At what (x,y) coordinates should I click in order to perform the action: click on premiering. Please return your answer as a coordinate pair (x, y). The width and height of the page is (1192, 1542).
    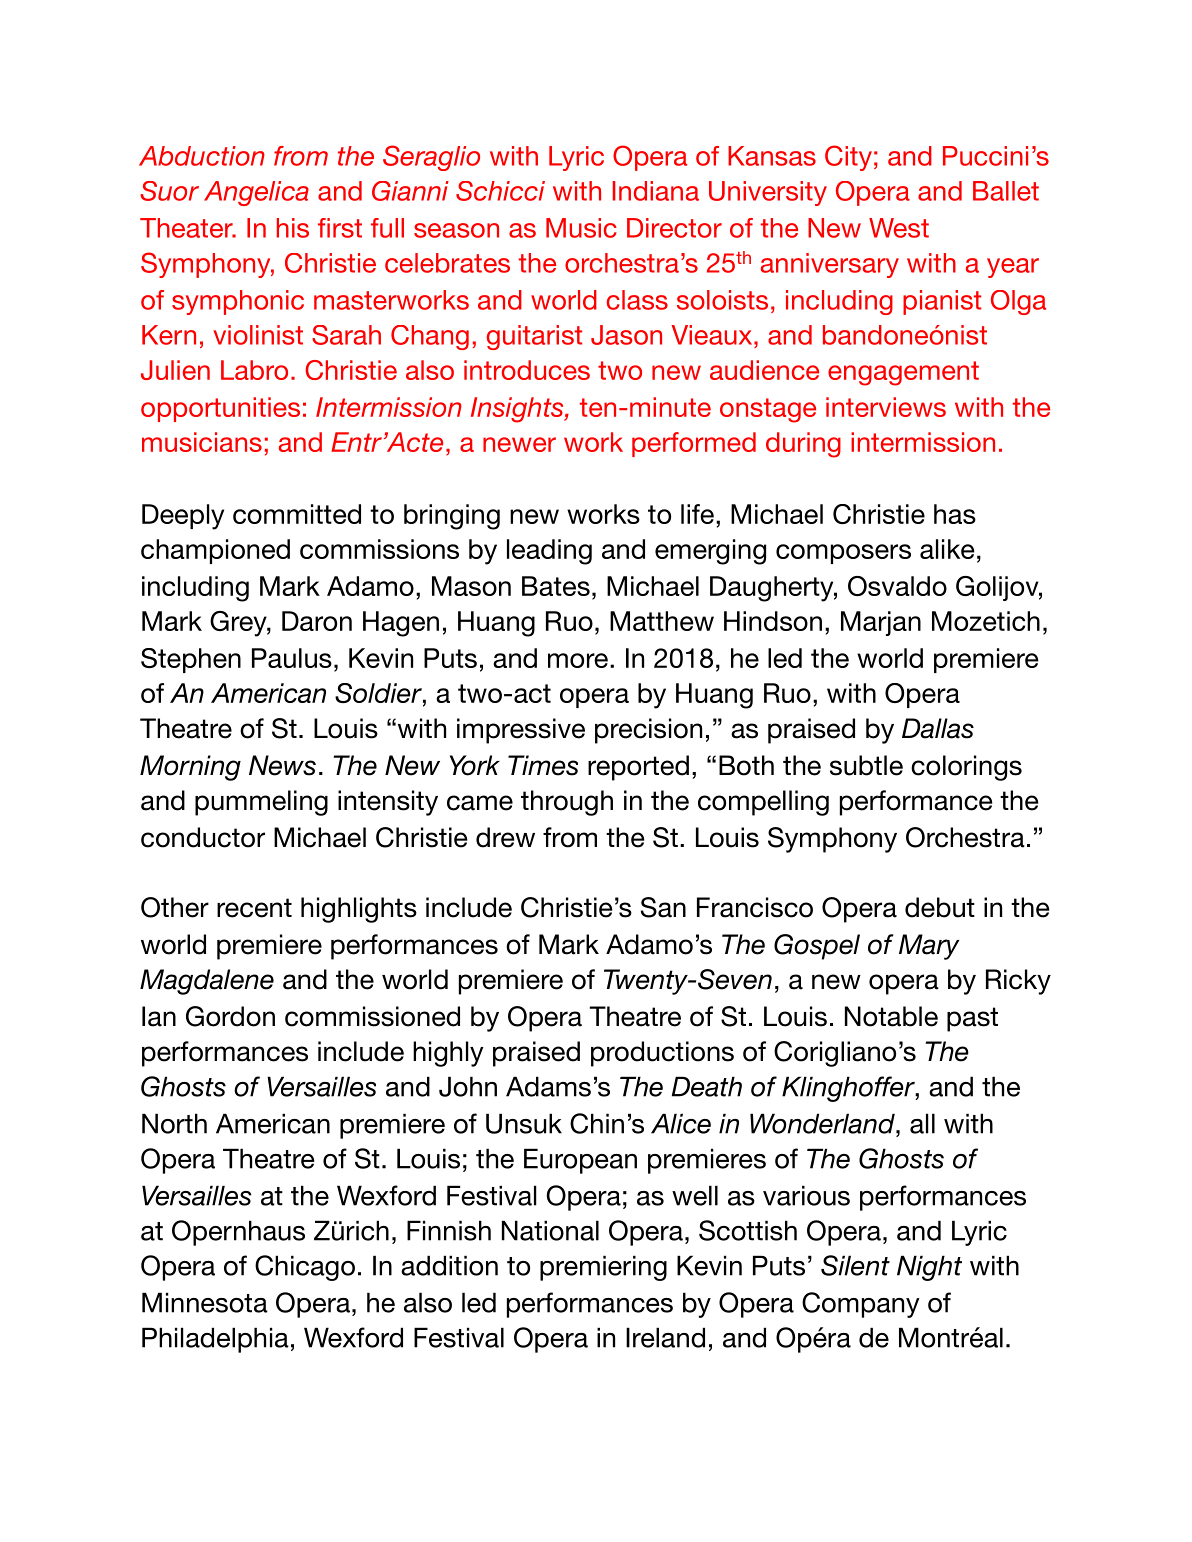
    Looking at the image, I should click on (603, 1268).
